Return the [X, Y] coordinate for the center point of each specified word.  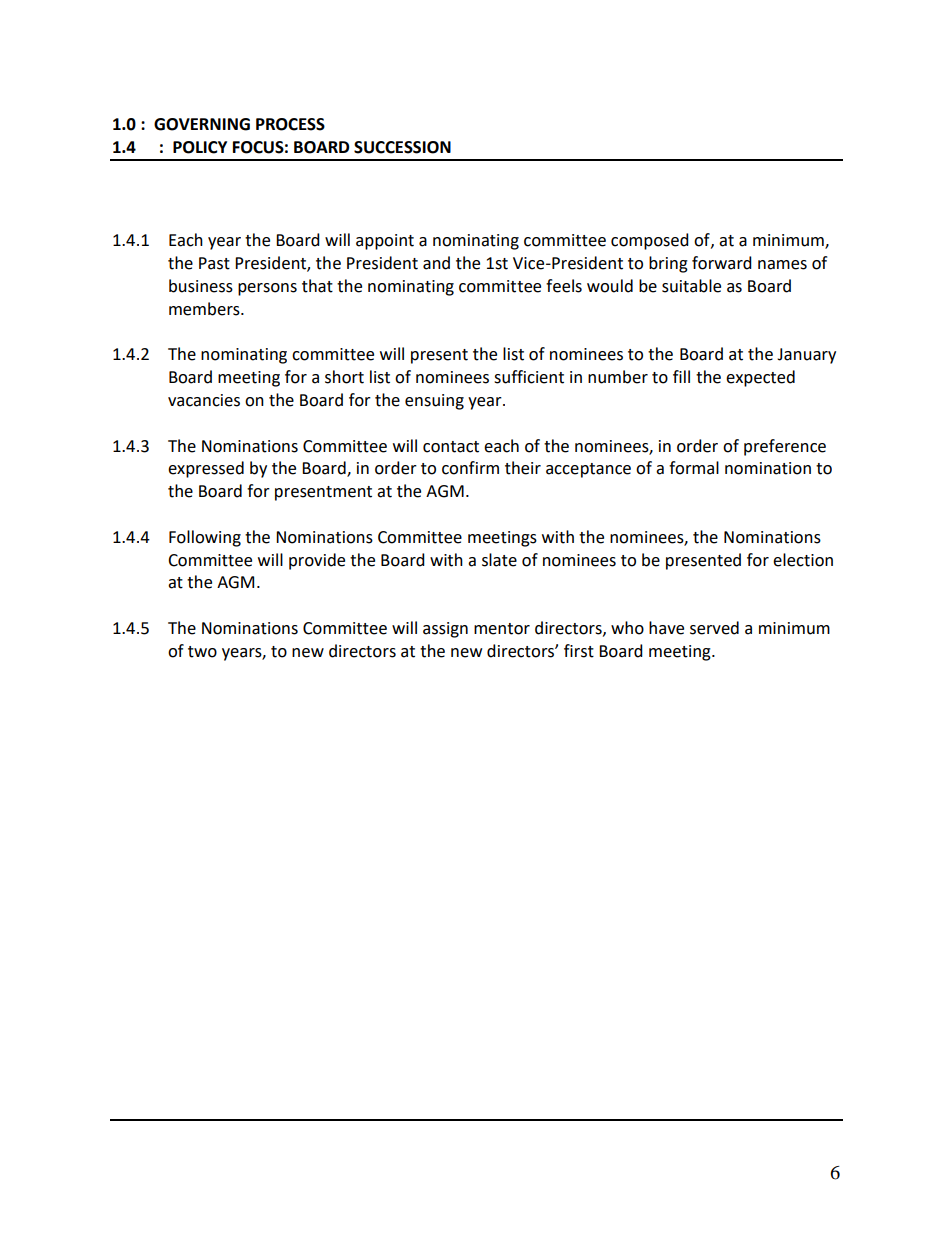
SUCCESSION [402, 147]
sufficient [529, 377]
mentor [502, 629]
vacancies [204, 400]
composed [650, 241]
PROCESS [290, 124]
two [202, 652]
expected [760, 378]
